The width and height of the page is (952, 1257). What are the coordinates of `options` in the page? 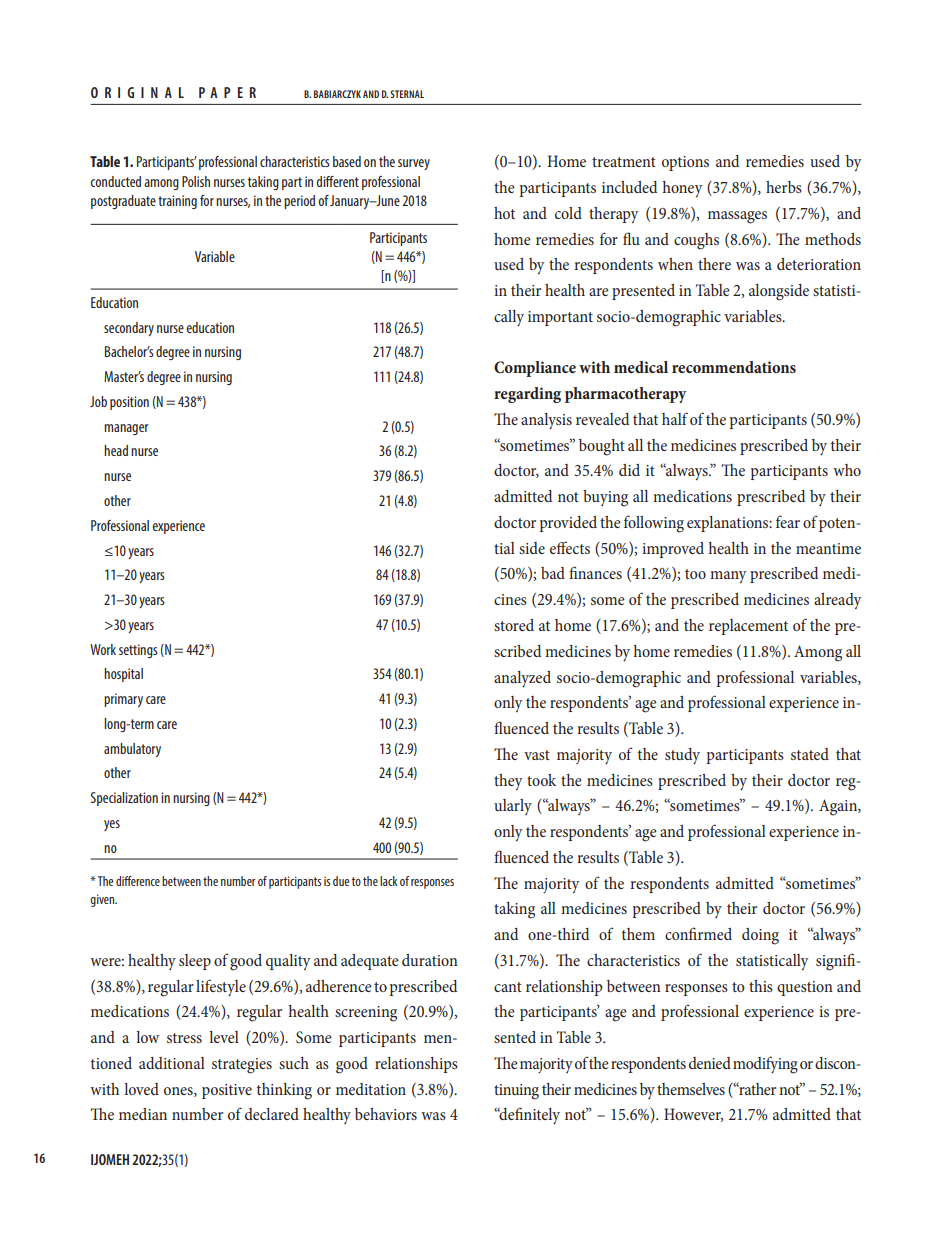 It's located at (685, 163).
